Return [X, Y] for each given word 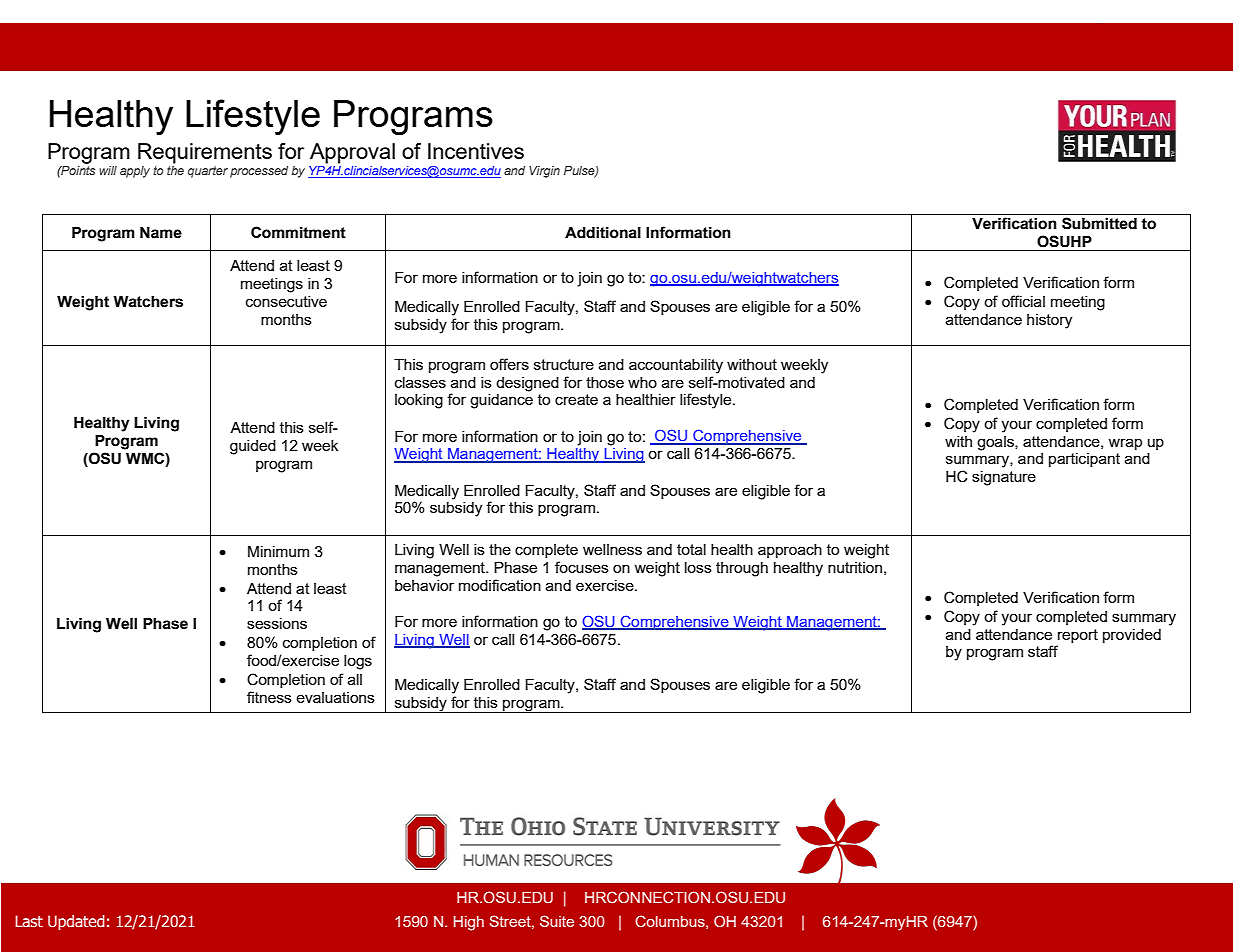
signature [1004, 478]
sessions [277, 623]
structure [564, 364]
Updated [76, 922]
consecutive [286, 301]
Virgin [544, 172]
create [576, 399]
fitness [269, 697]
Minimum [278, 551]
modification [500, 585]
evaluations [335, 697]
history [1049, 321]
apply [135, 172]
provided [1132, 636]
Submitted [1099, 223]
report [1078, 636]
